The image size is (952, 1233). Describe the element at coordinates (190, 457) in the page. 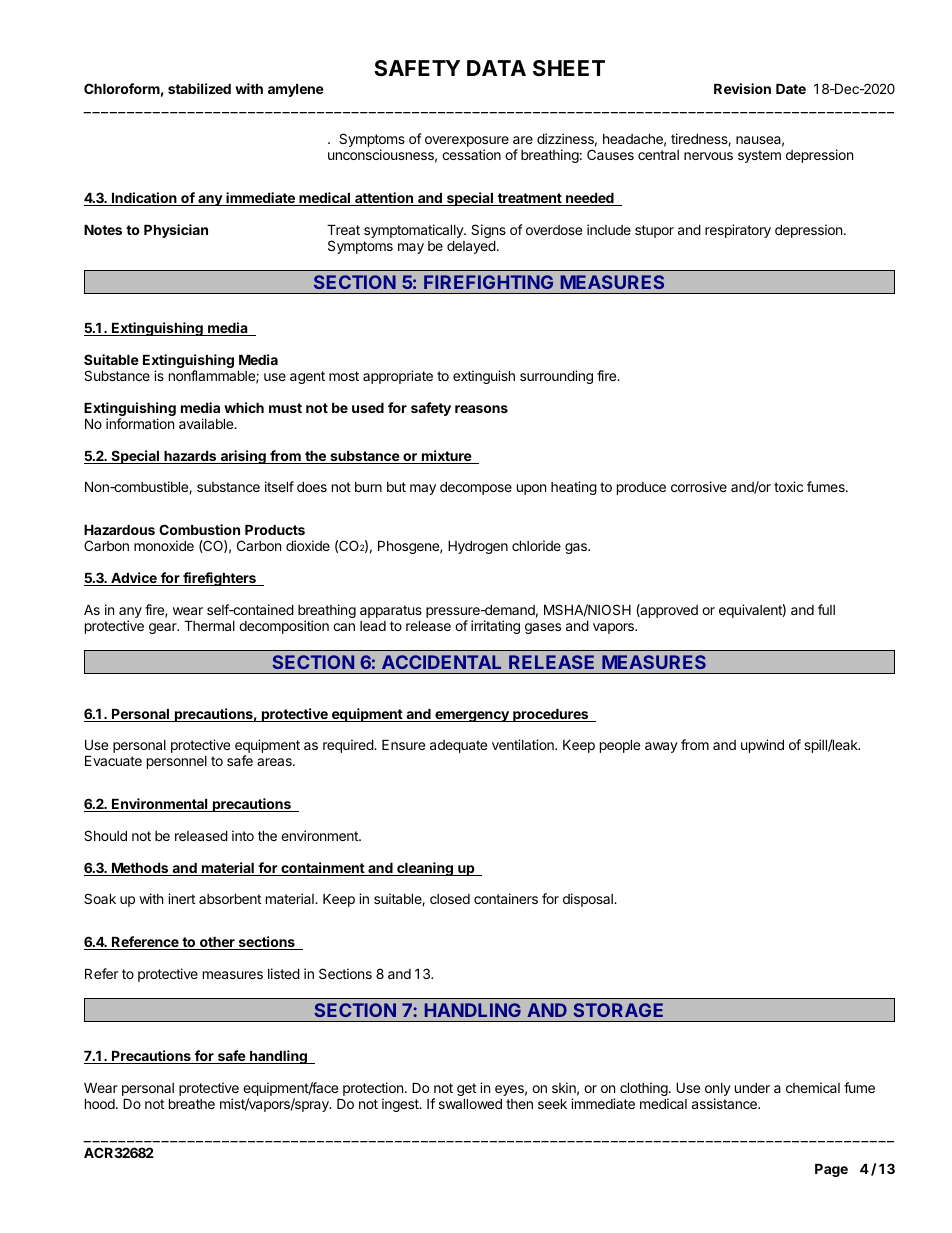

I see `hazards` at that location.
